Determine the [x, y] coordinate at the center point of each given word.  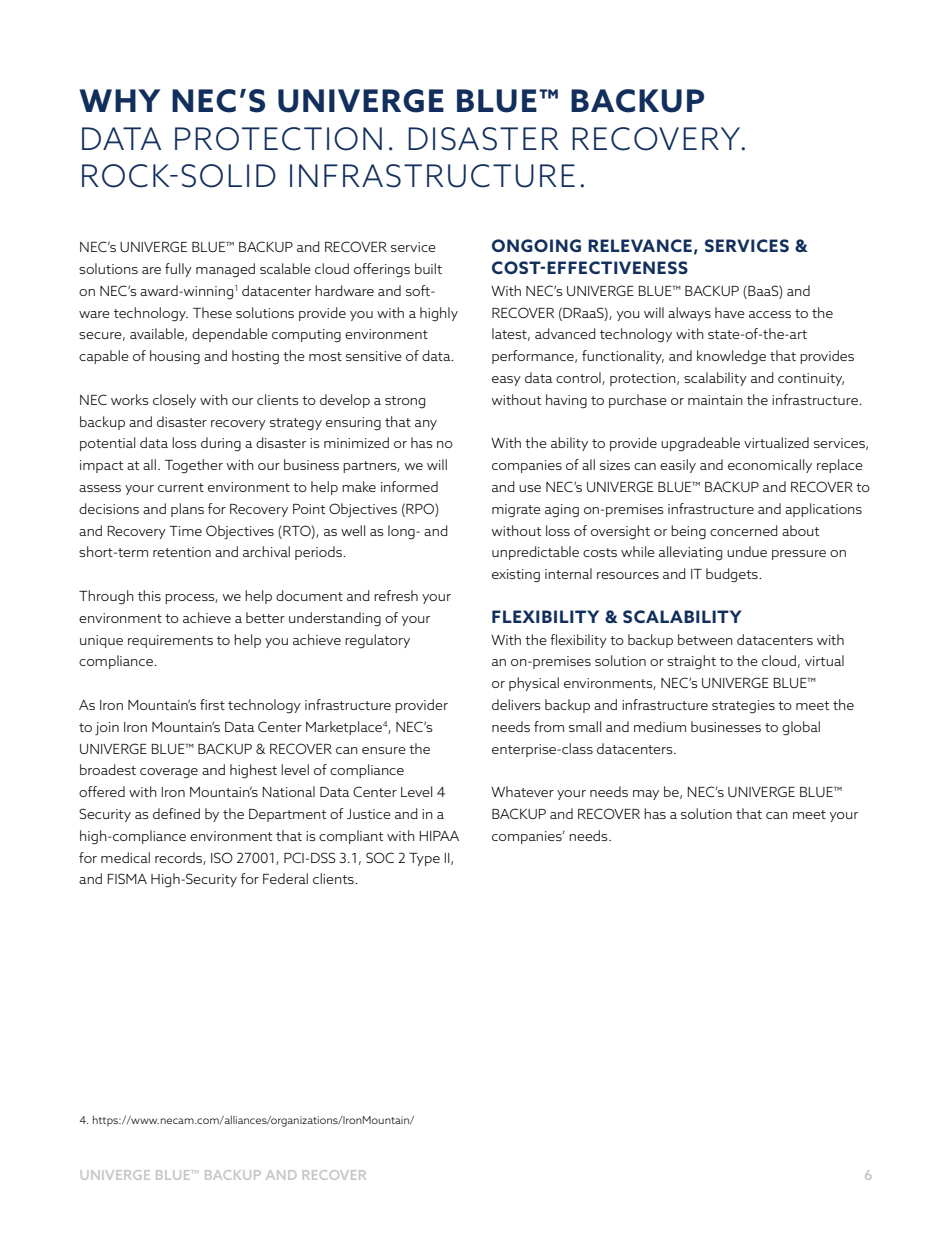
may [646, 795]
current [181, 487]
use [530, 488]
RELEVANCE [640, 245]
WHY [119, 100]
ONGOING [536, 245]
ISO [222, 857]
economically [770, 466]
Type [424, 859]
